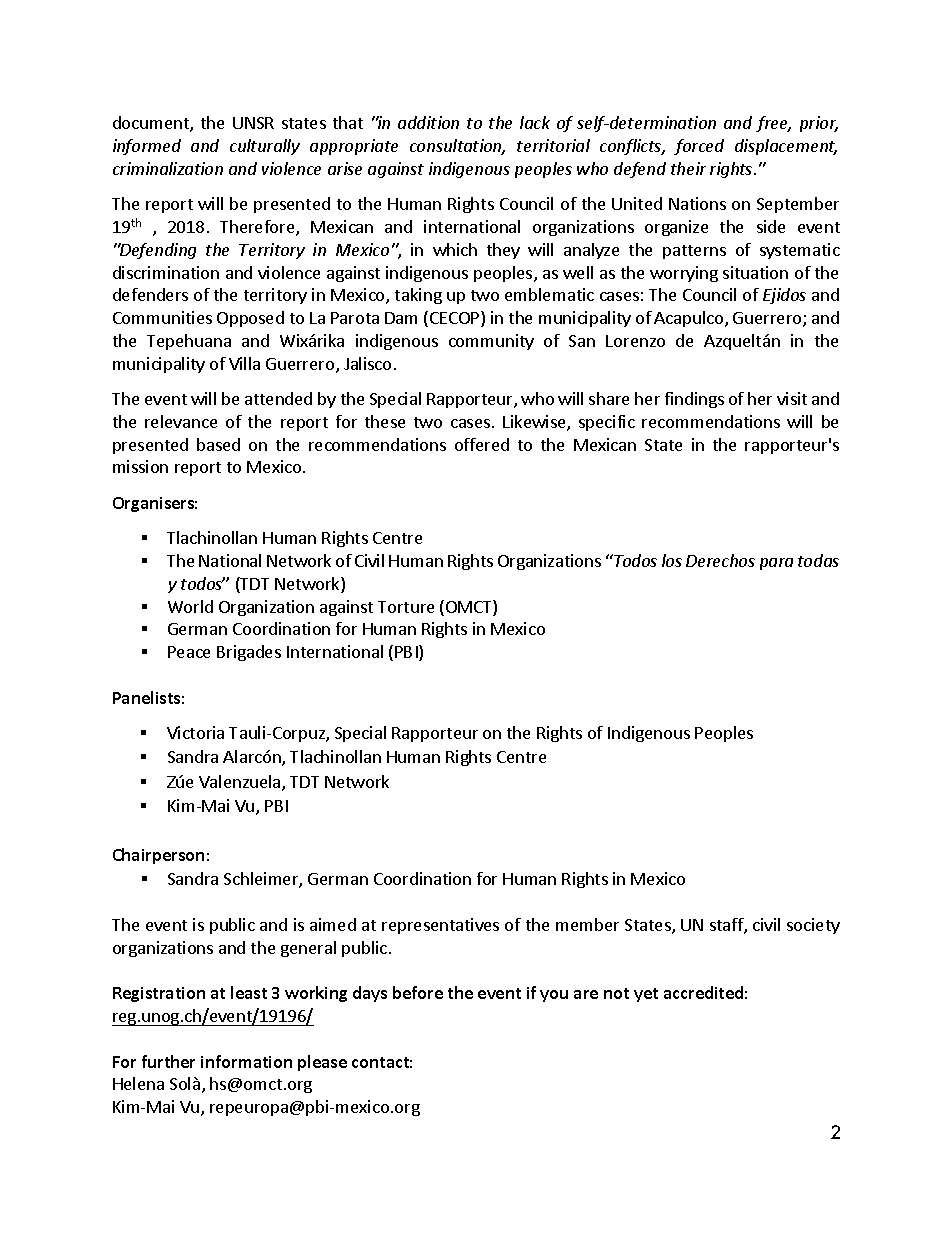  I want to click on society, so click(813, 926).
